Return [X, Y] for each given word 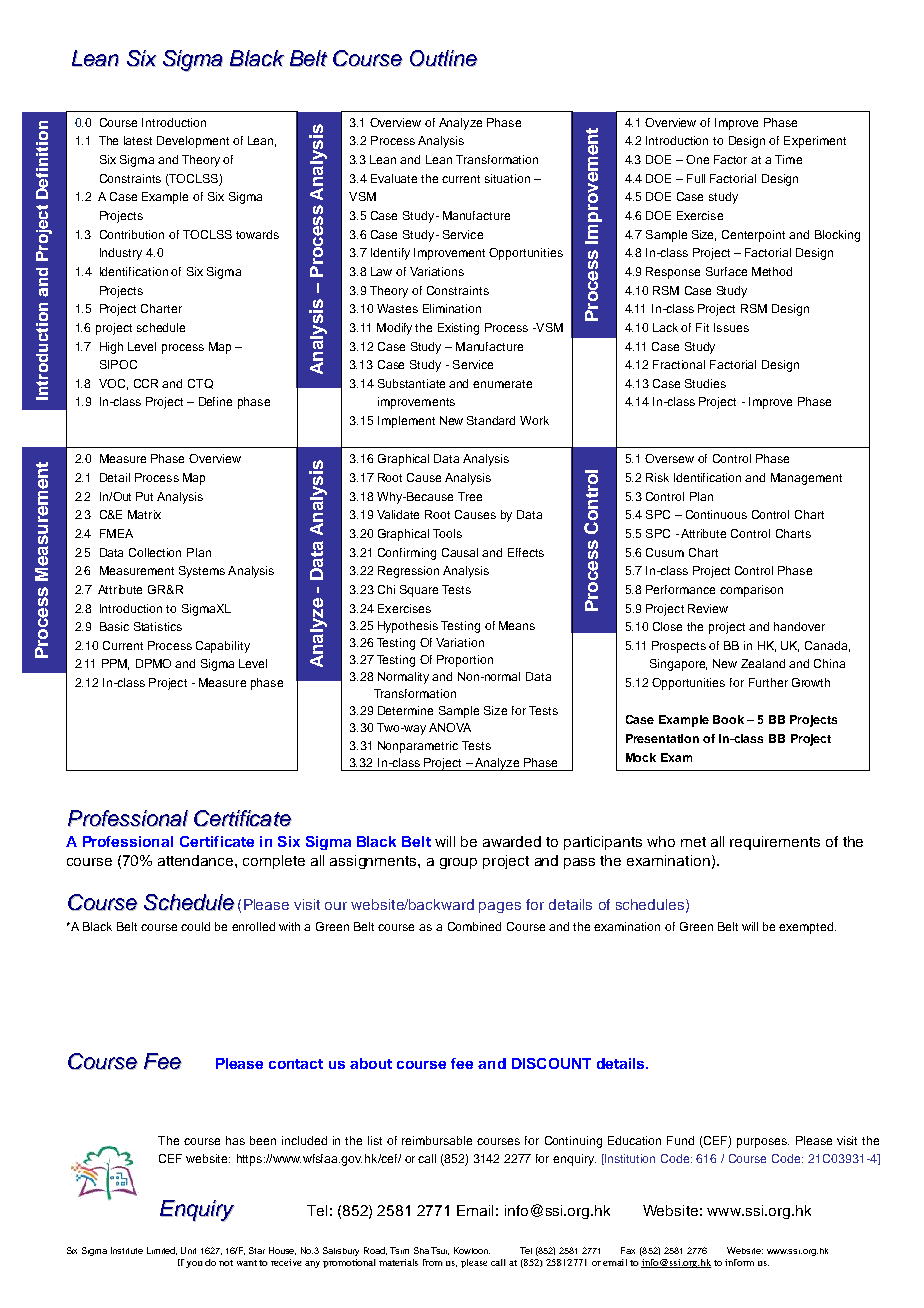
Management [806, 479]
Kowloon [472, 1250]
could [195, 926]
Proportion [465, 661]
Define [215, 401]
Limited [162, 1251]
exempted [807, 928]
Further [768, 682]
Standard [491, 420]
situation [507, 178]
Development [193, 142]
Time [788, 159]
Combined [474, 926]
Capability [223, 647]
